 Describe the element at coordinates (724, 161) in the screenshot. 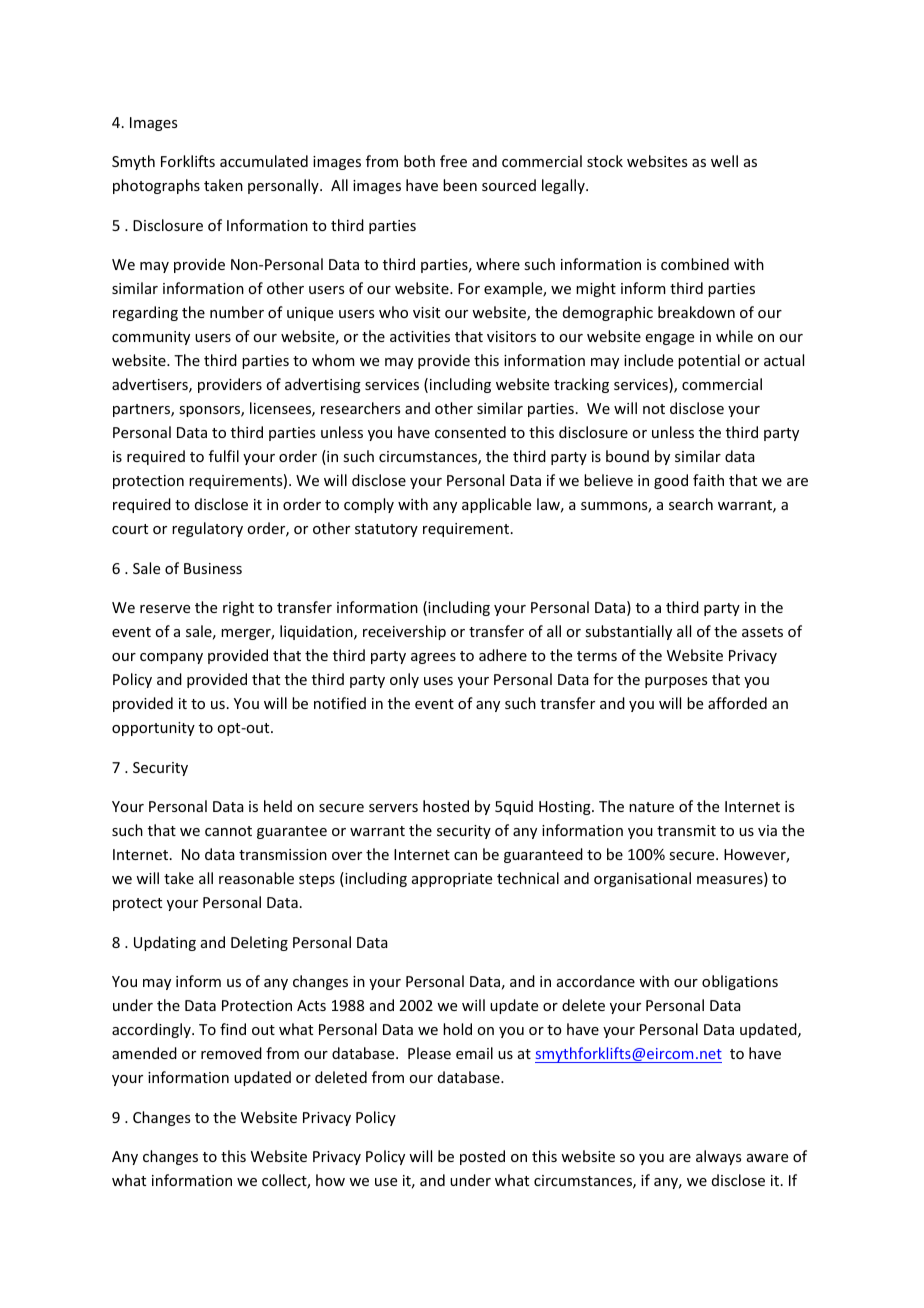

I see `well` at that location.
